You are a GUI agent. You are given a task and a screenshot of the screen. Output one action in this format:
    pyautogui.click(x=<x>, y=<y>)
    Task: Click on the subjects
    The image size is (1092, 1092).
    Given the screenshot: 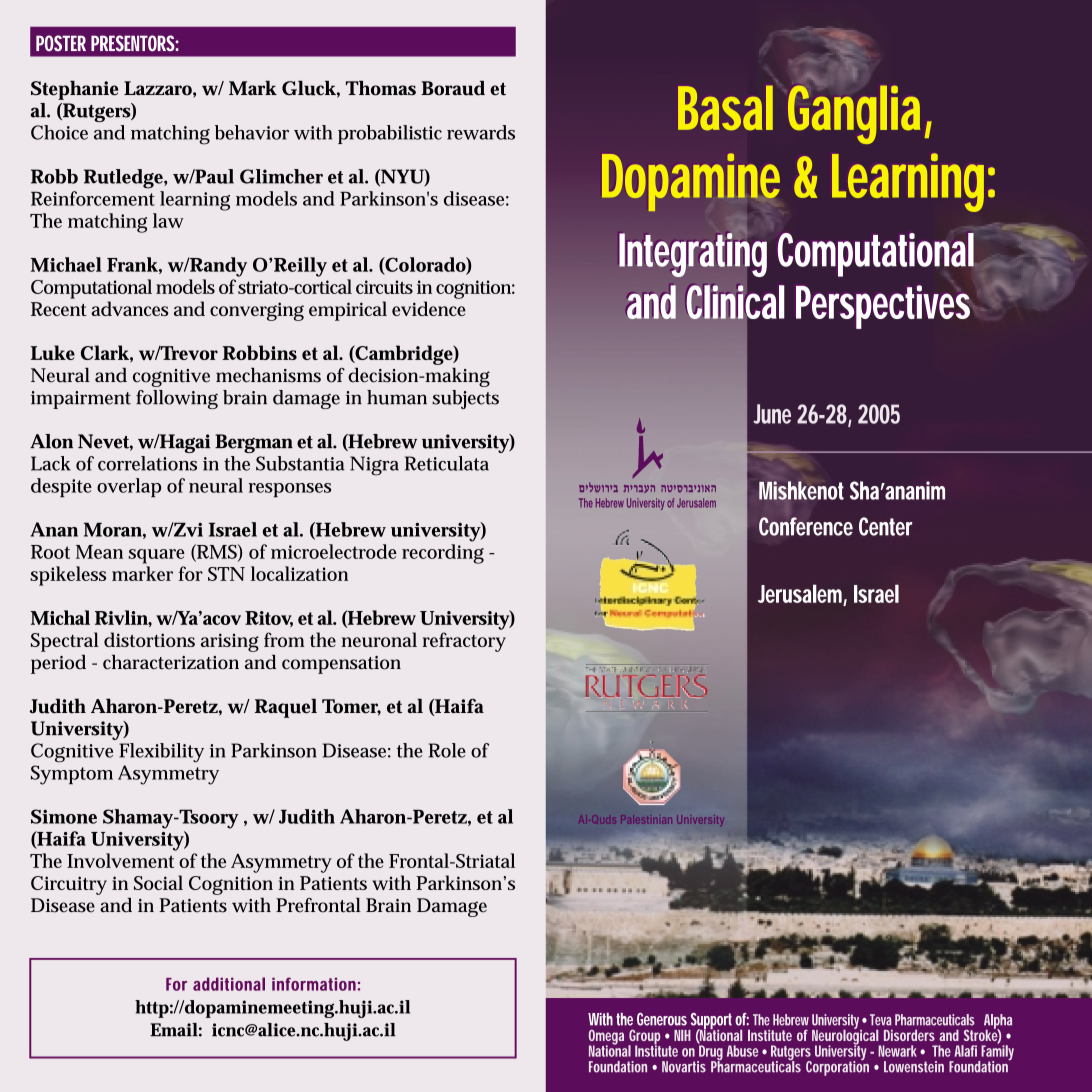 What is the action you would take?
    pyautogui.click(x=465, y=399)
